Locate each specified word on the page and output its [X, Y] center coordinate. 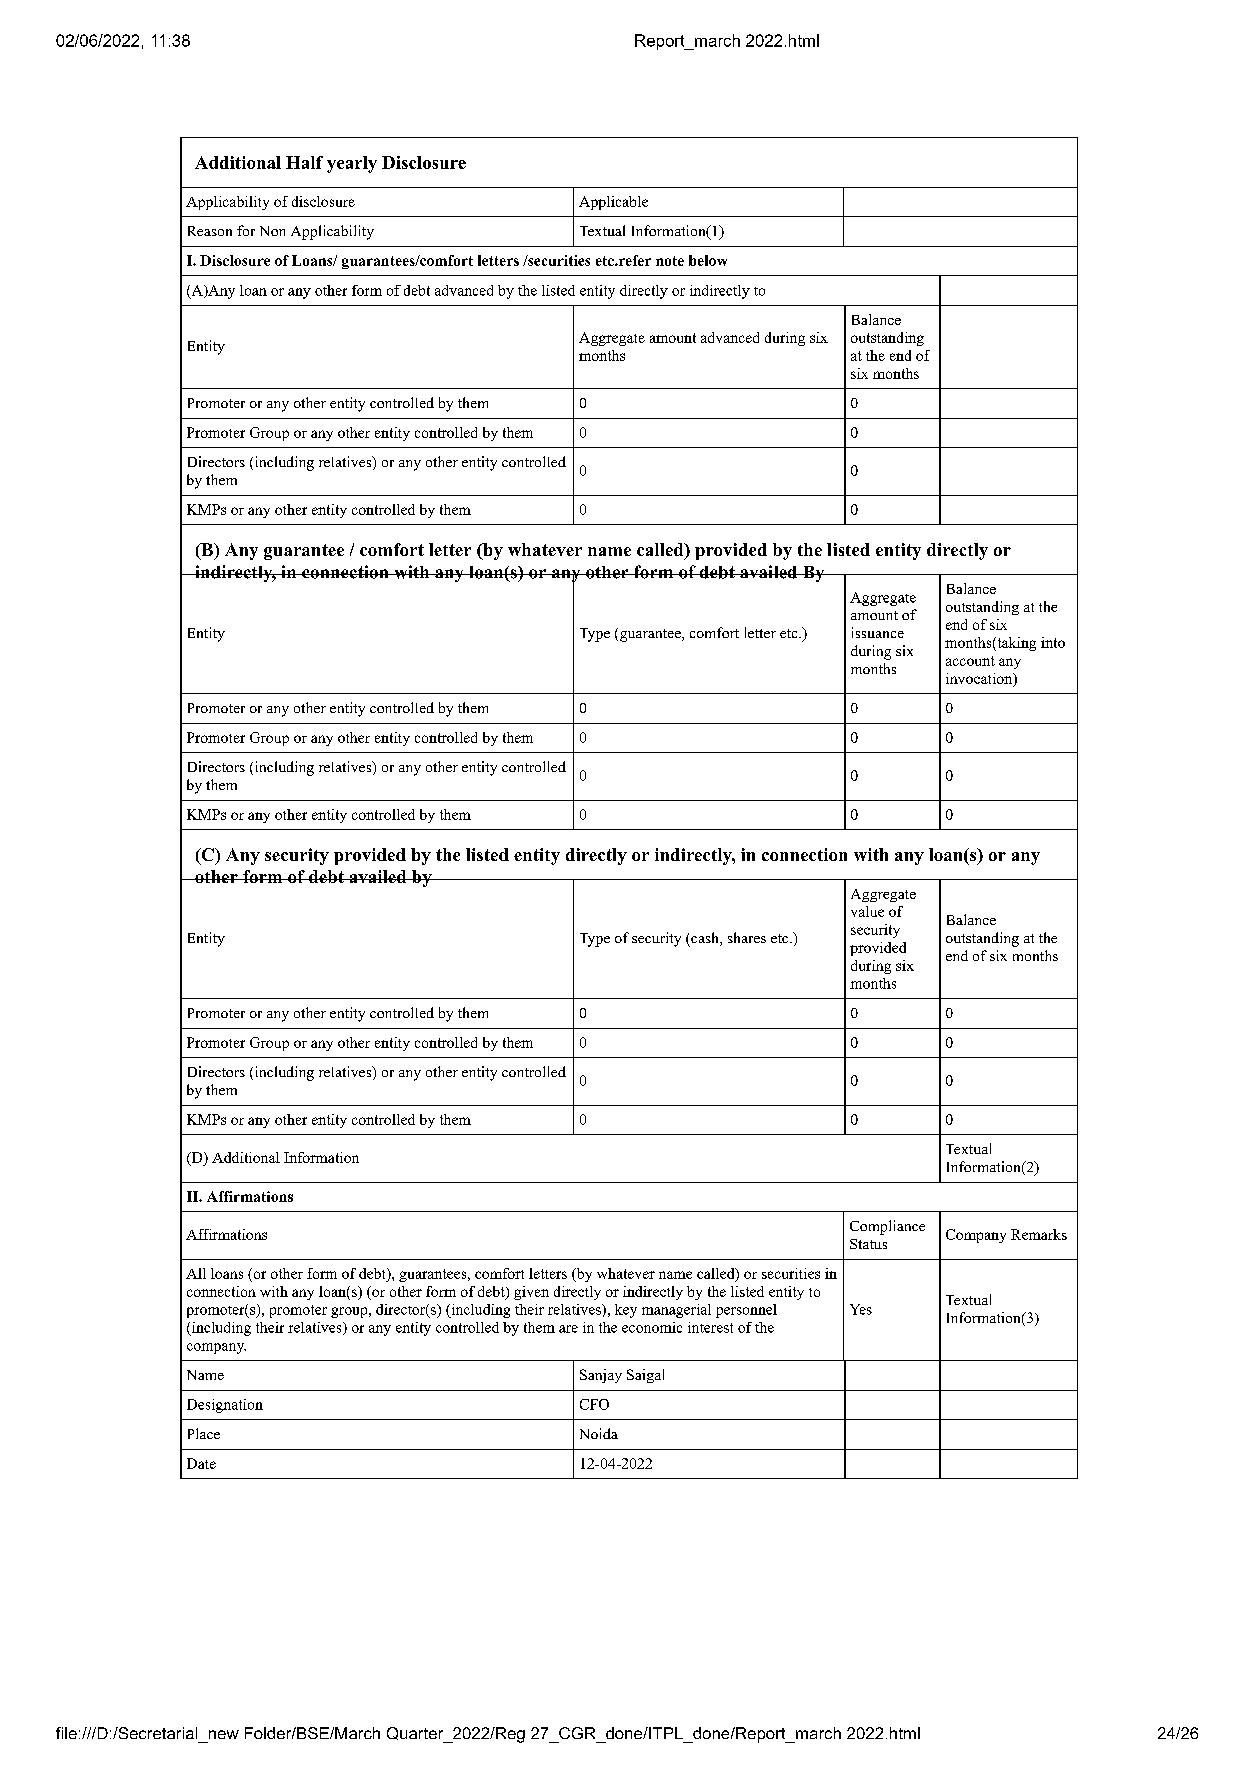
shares [747, 937]
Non [272, 231]
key [626, 1311]
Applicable [613, 203]
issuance [878, 632]
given [531, 1293]
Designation [225, 1406]
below [708, 260]
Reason [210, 231]
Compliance [887, 1227]
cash [706, 939]
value [867, 911]
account [970, 661]
